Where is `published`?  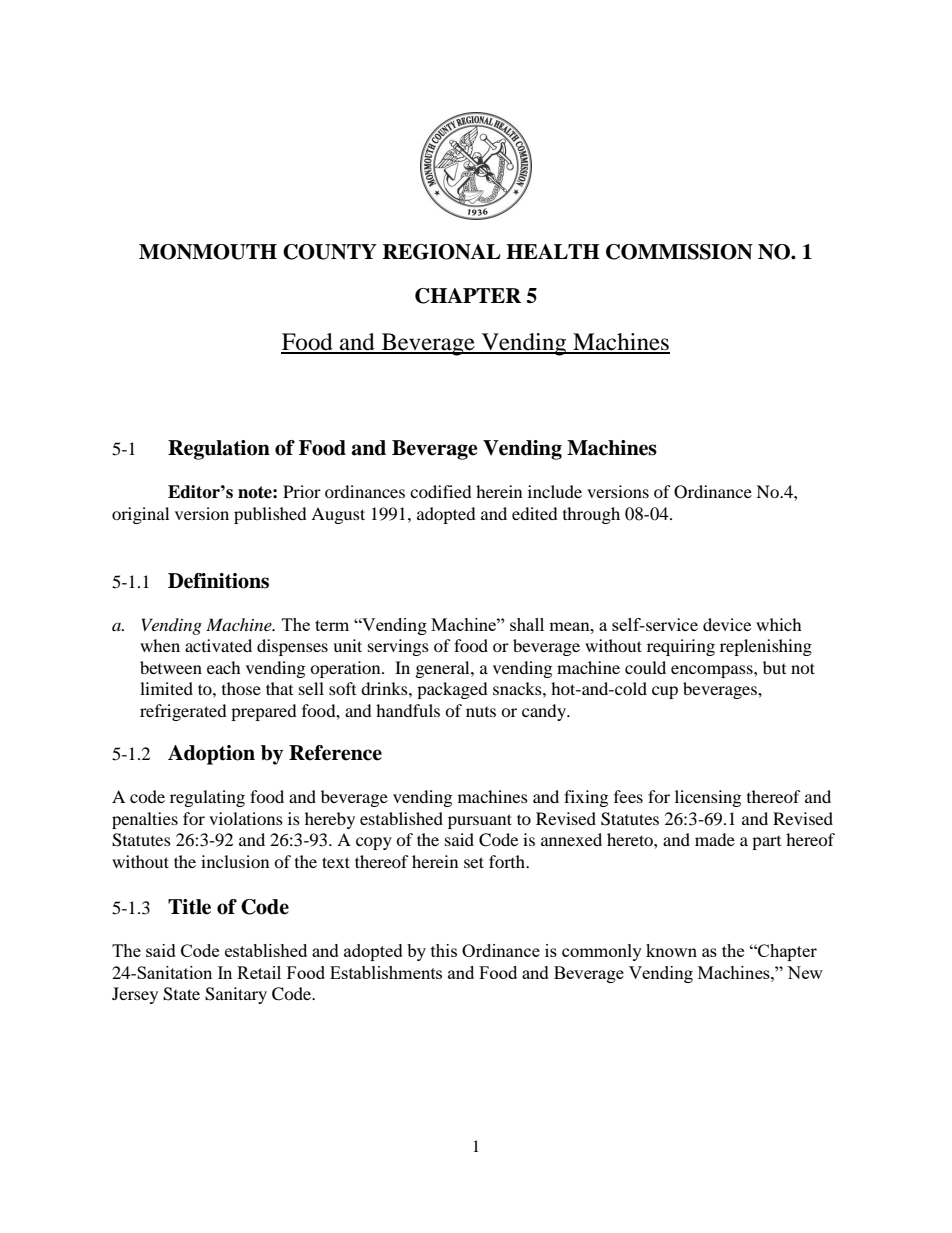
published is located at coordinates (270, 515).
